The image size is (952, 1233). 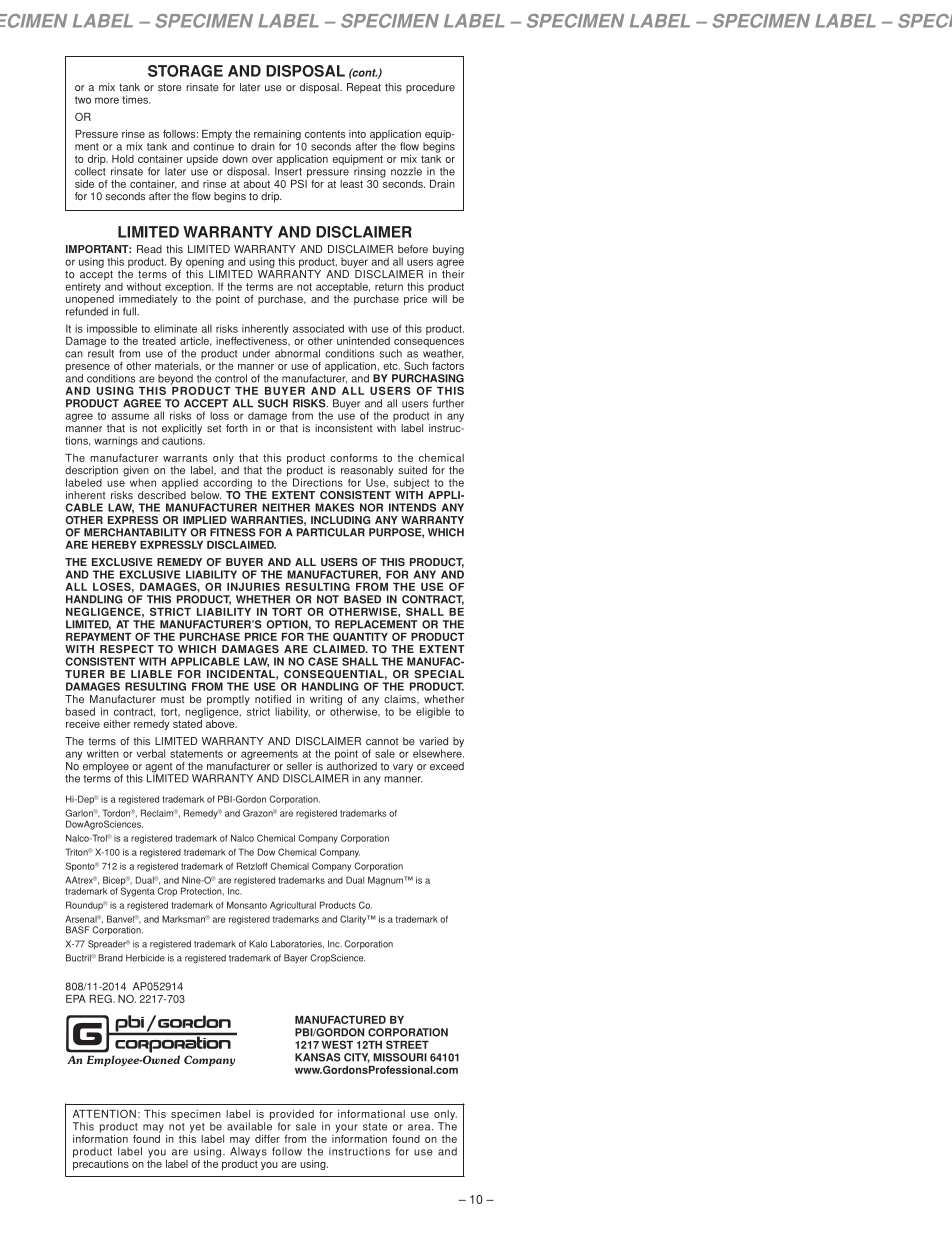 What do you see at coordinates (403, 768) in the screenshot?
I see `vary` at bounding box center [403, 768].
